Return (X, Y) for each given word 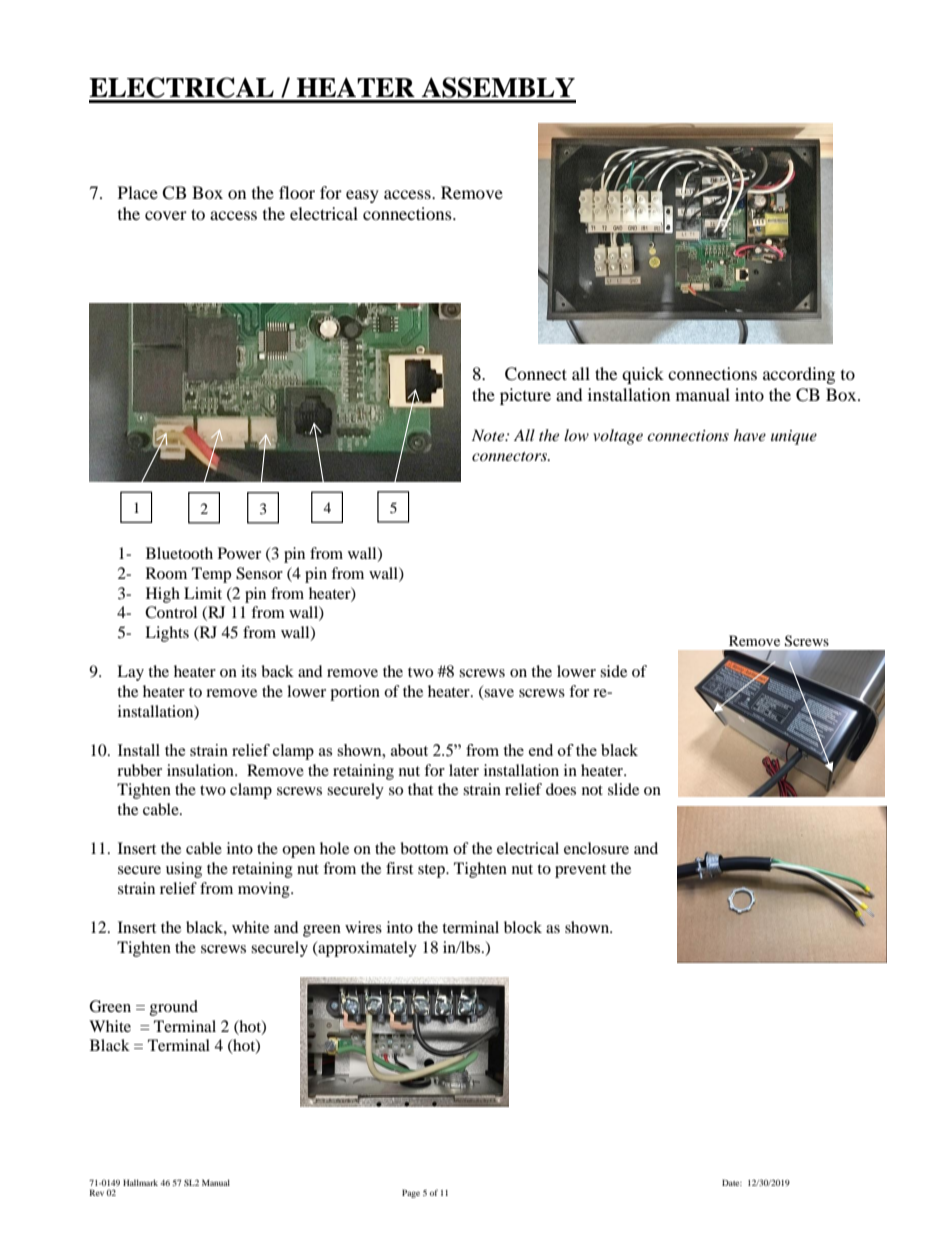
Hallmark (140, 1182)
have (750, 435)
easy (362, 196)
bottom (424, 848)
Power (239, 553)
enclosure (596, 848)
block (523, 927)
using (184, 870)
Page (411, 1193)
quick (643, 375)
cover (166, 215)
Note (489, 435)
